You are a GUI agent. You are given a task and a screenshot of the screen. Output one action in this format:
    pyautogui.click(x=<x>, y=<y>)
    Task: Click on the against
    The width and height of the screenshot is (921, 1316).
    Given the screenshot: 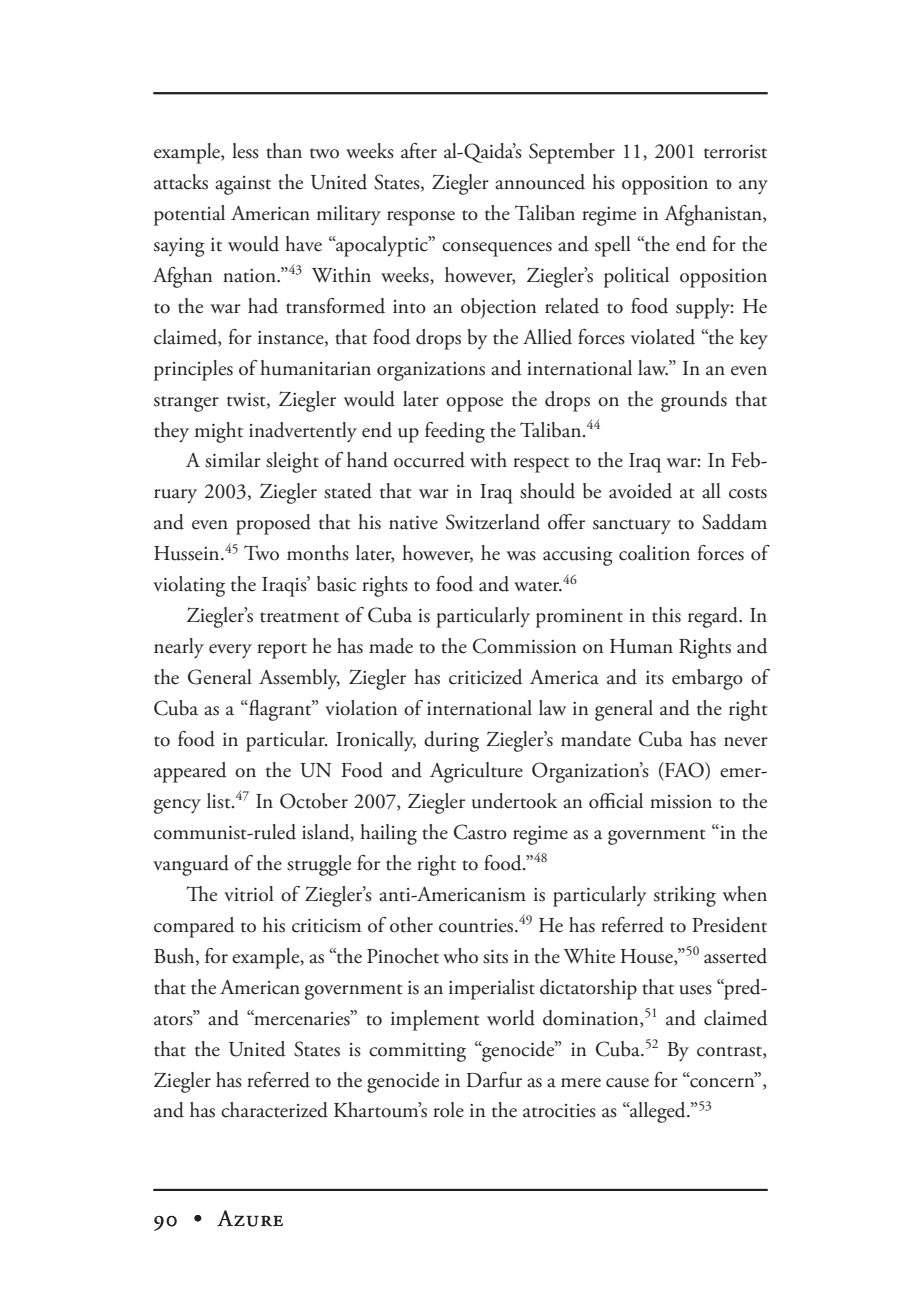 What is the action you would take?
    pyautogui.click(x=243, y=185)
